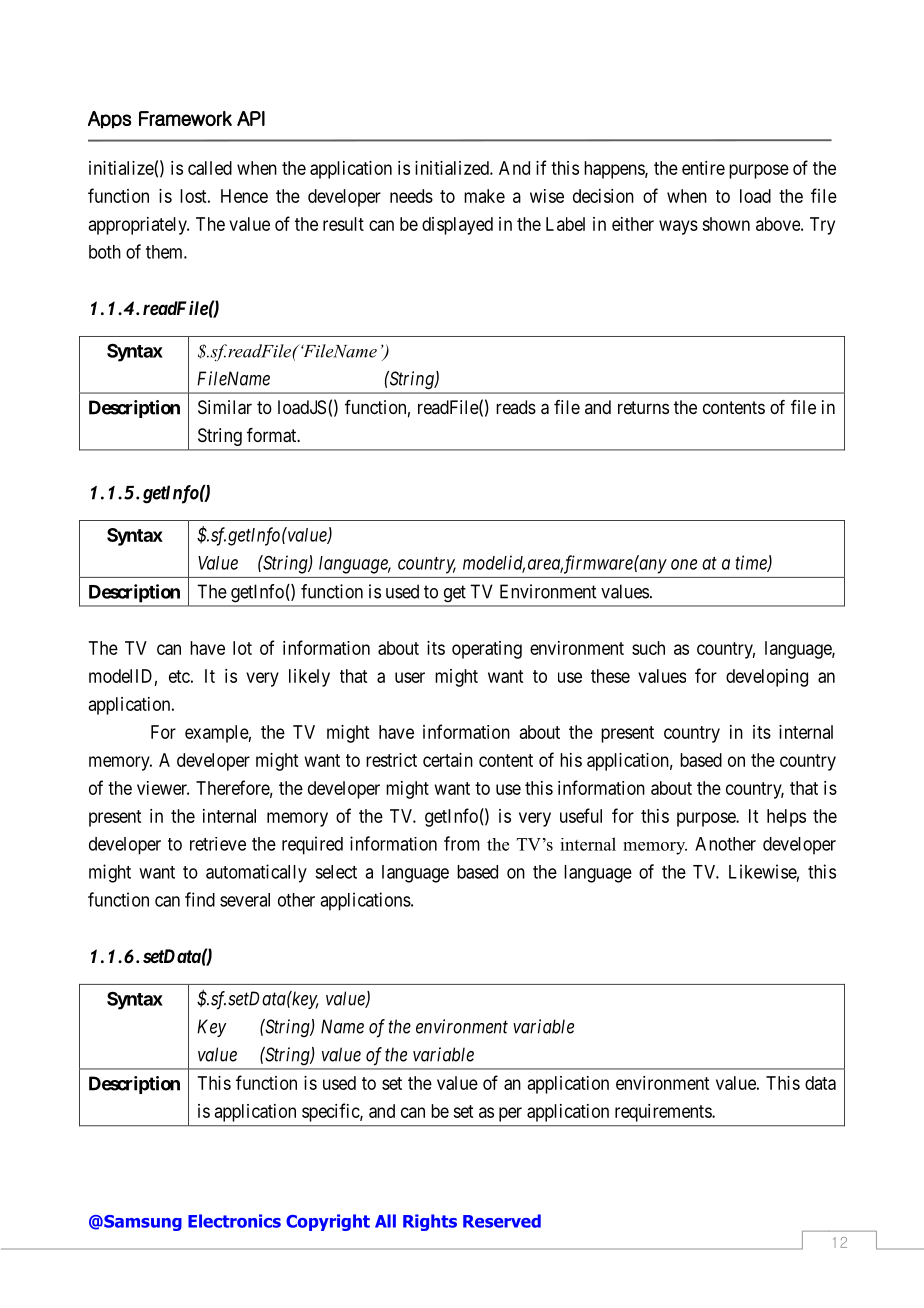  I want to click on helps, so click(786, 818).
